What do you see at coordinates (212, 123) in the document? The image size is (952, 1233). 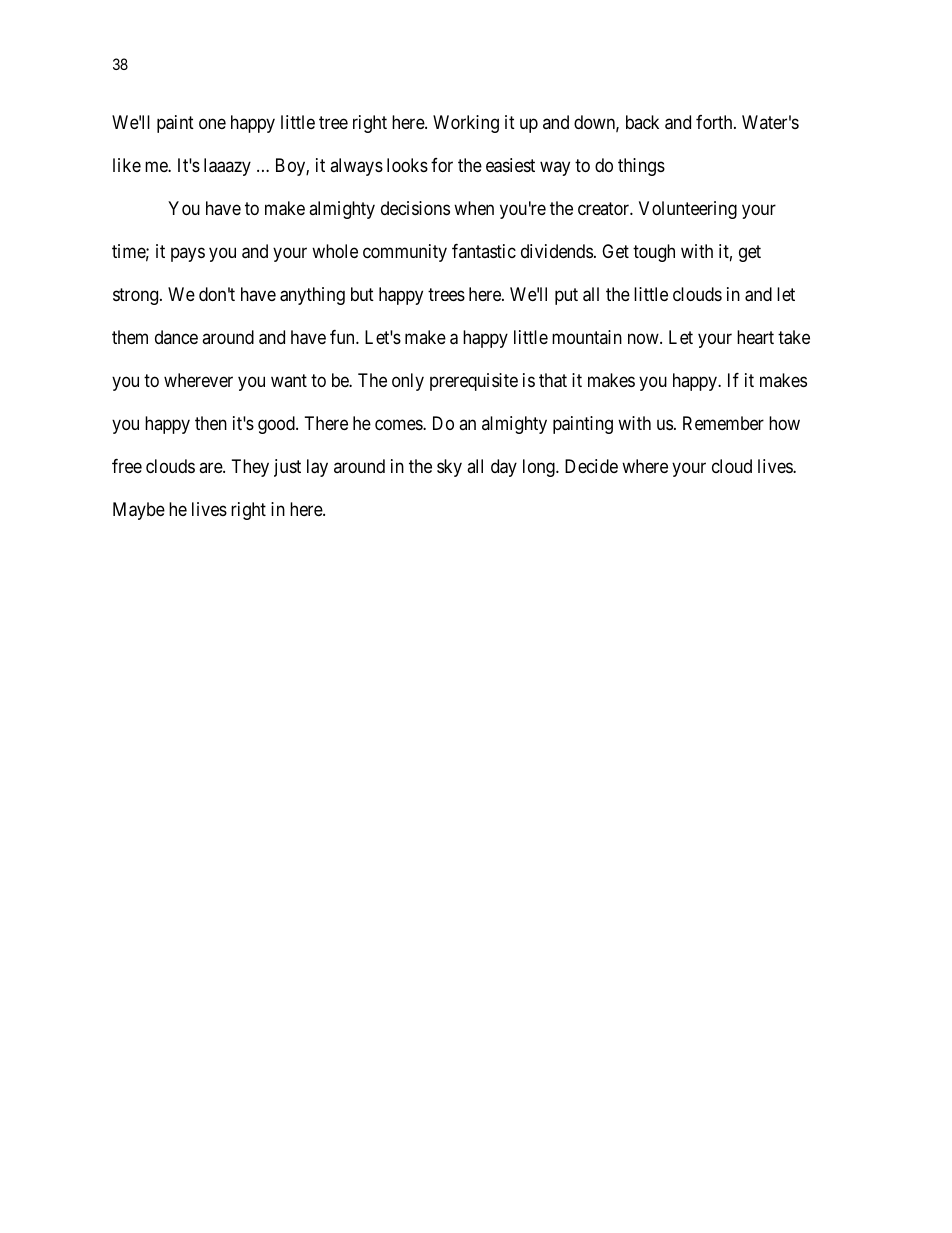 I see `one` at bounding box center [212, 123].
